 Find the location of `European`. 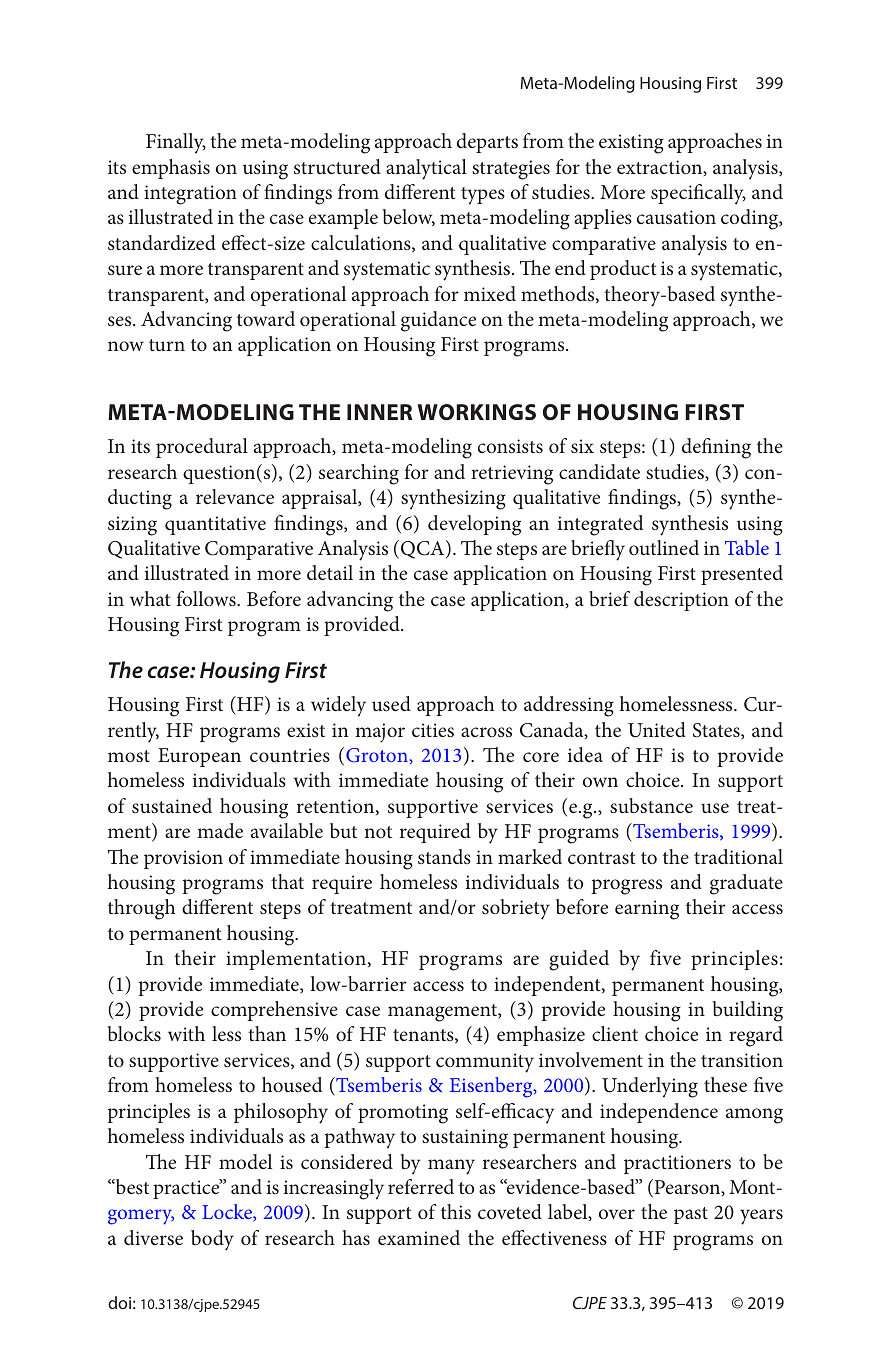

European is located at coordinates (199, 757).
